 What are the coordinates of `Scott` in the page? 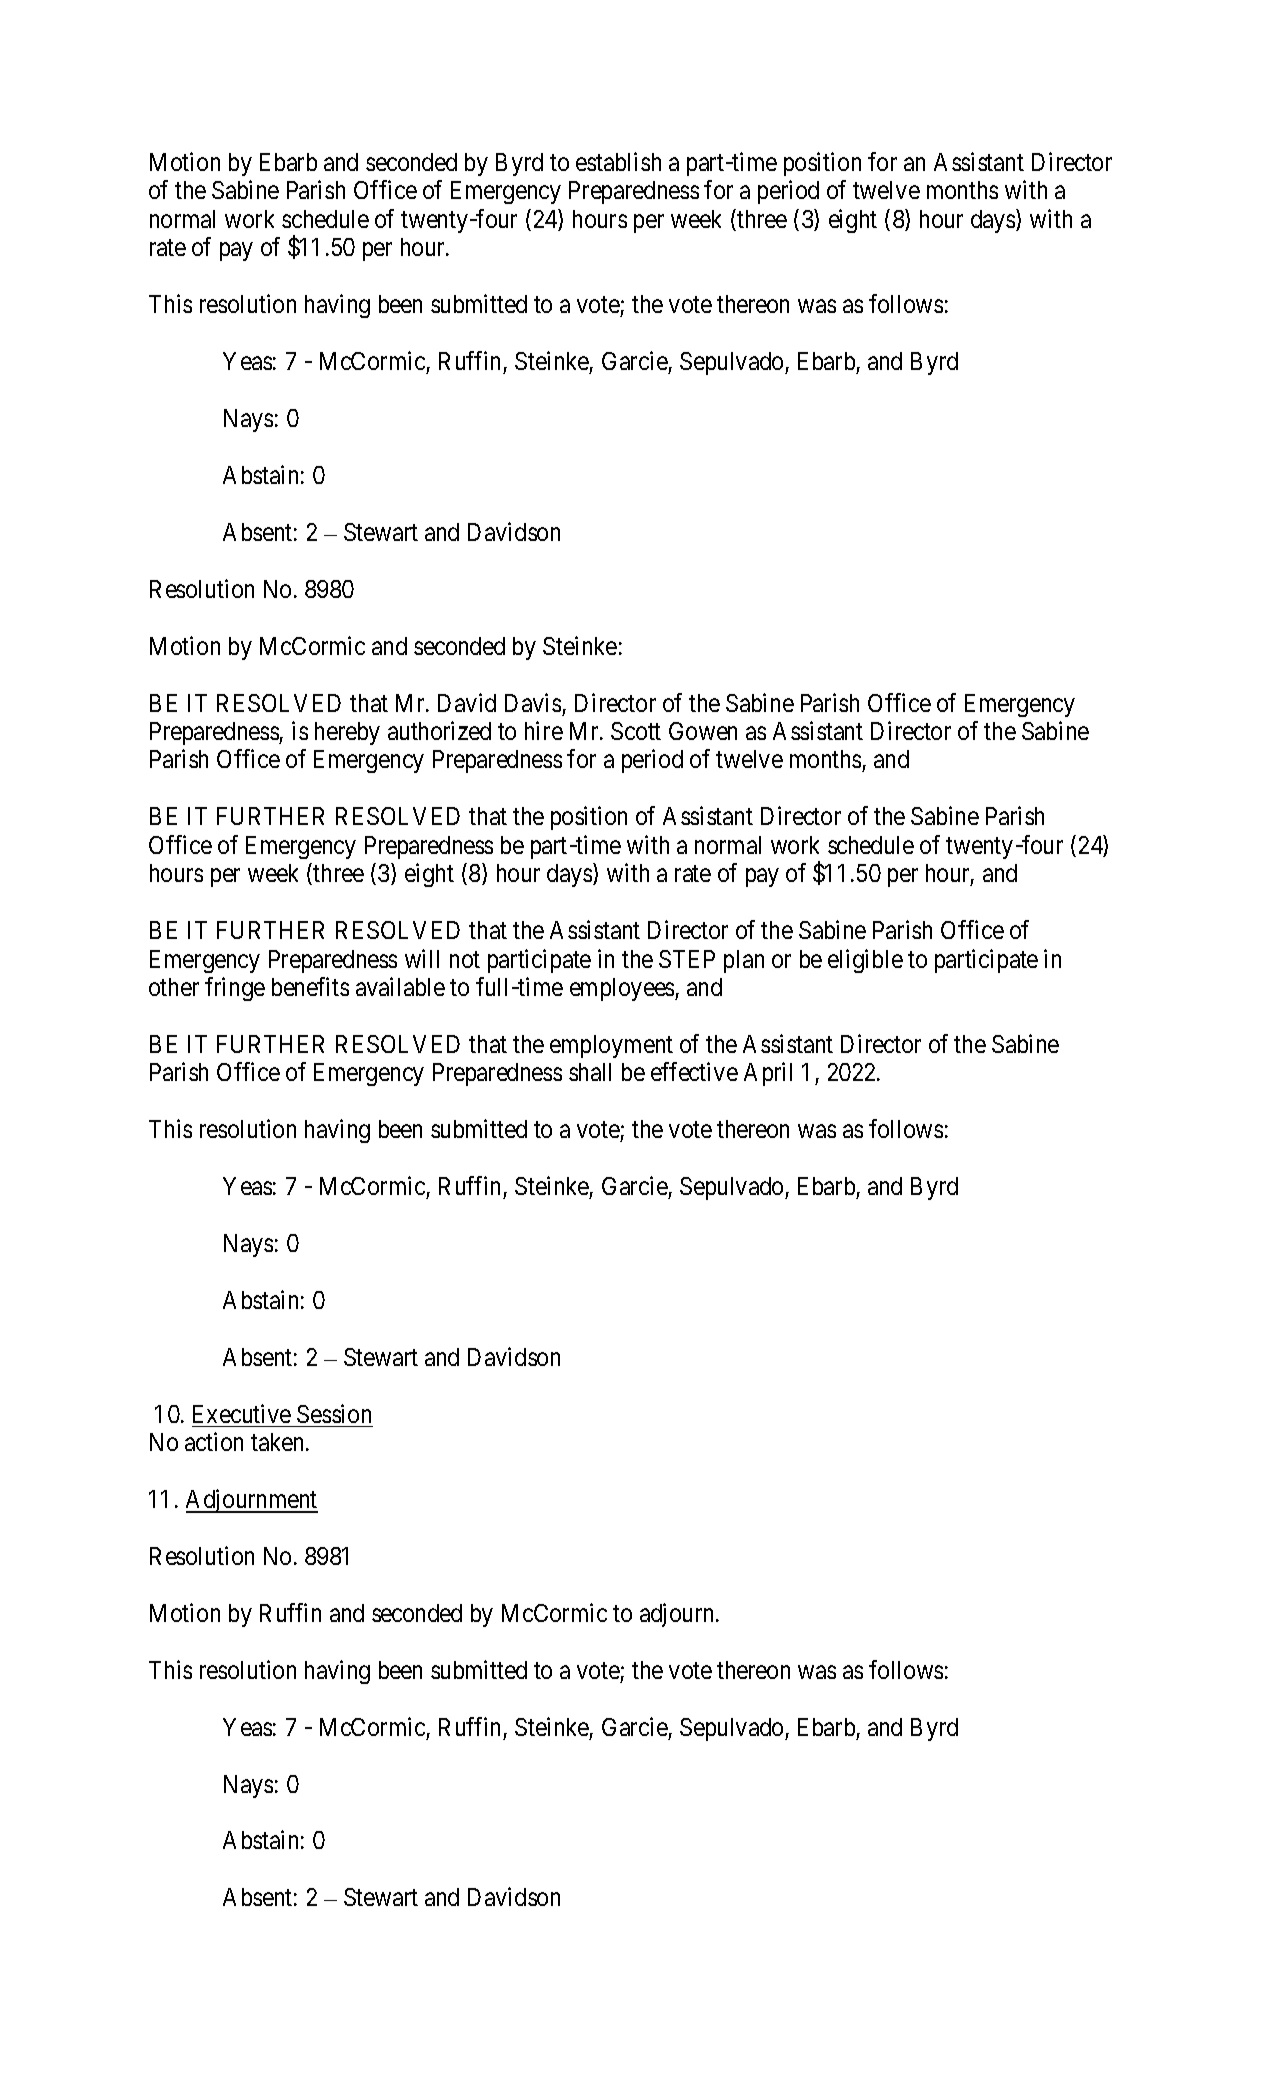 It's located at (636, 731).
